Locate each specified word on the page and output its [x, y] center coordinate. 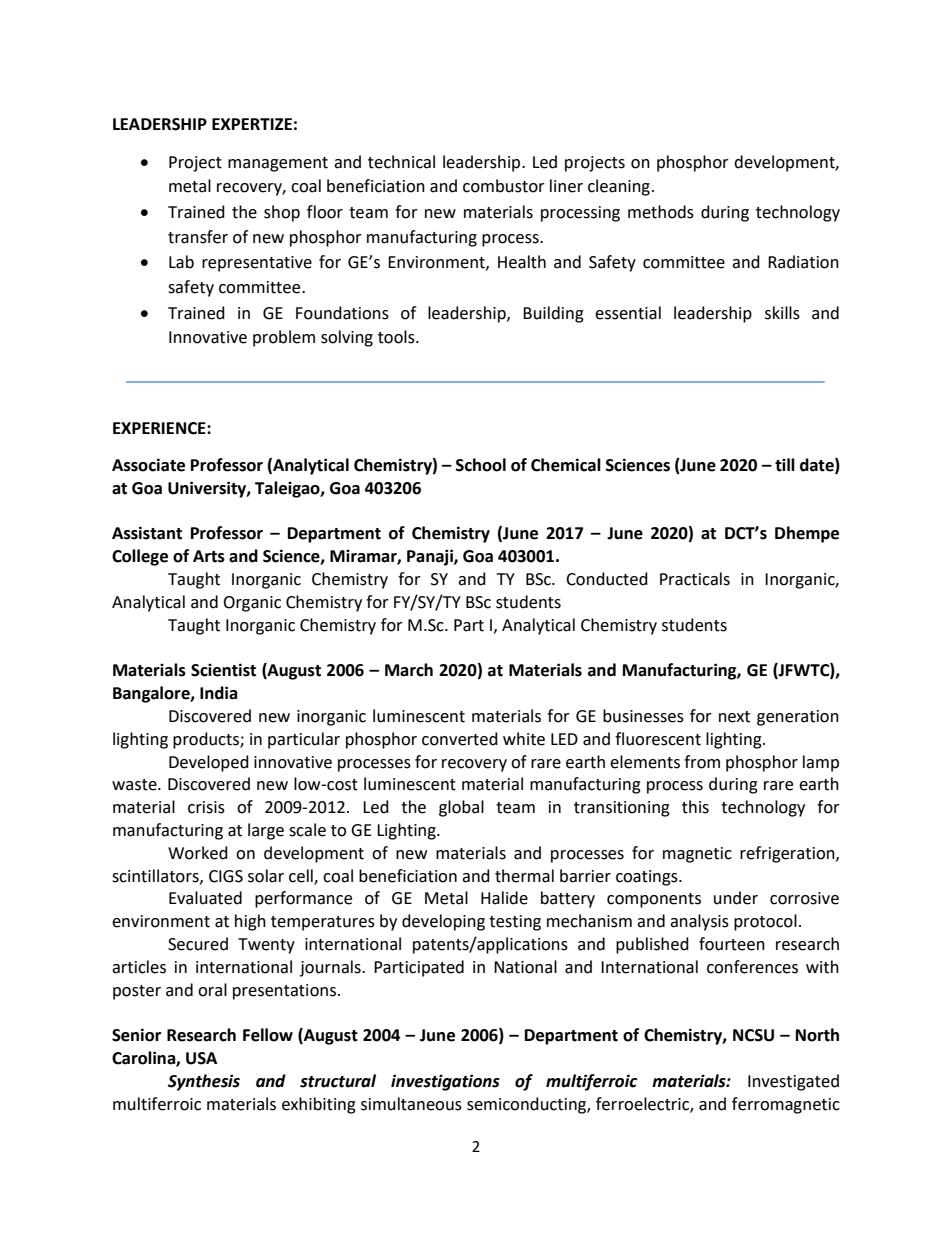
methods [661, 212]
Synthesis [204, 1082]
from [702, 762]
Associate [148, 465]
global [461, 808]
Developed [209, 763]
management [278, 164]
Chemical [566, 465]
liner [566, 186]
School [481, 465]
